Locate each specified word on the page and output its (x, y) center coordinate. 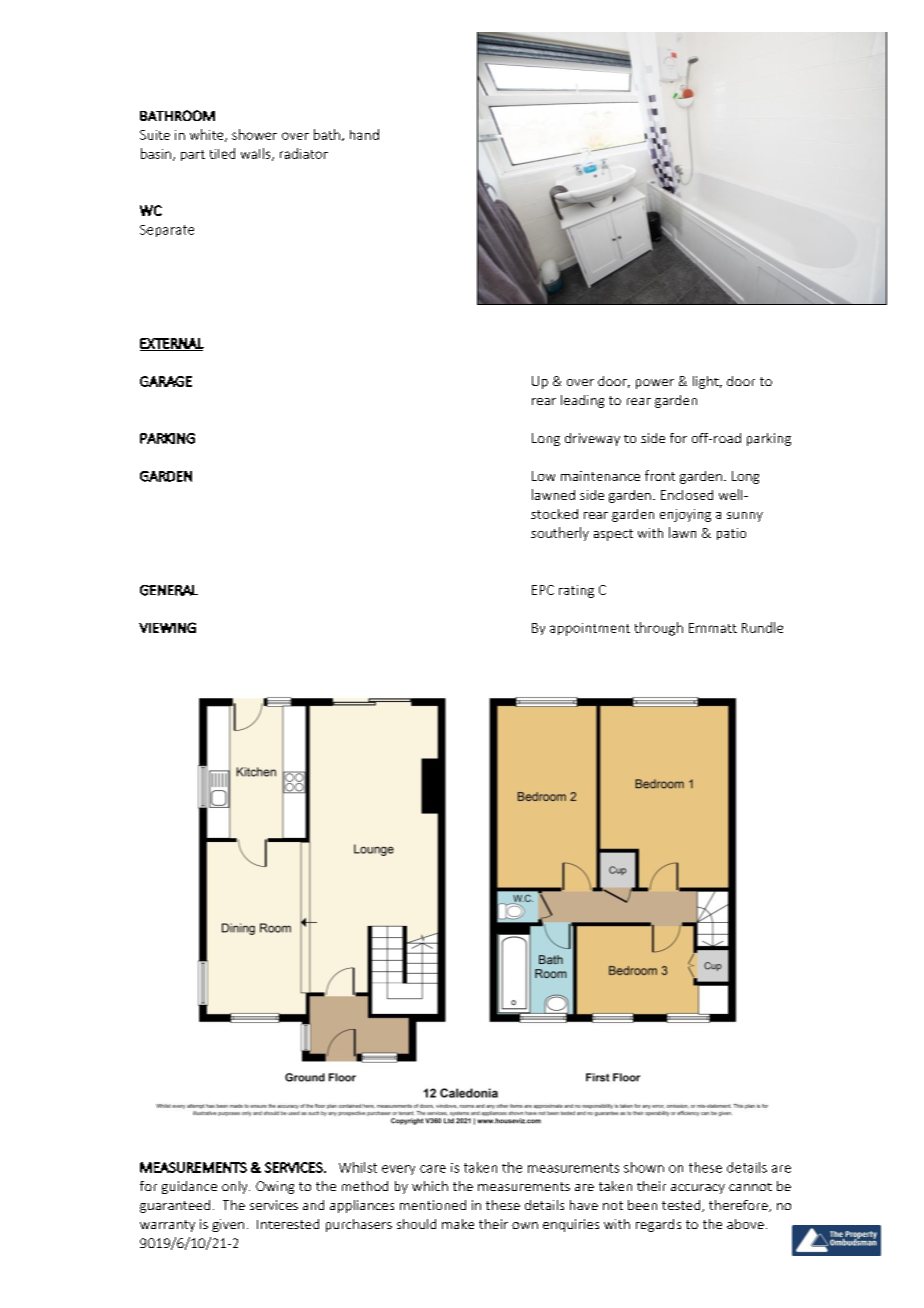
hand (364, 134)
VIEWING (167, 627)
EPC (543, 590)
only (236, 1187)
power (655, 384)
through (659, 629)
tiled (222, 153)
